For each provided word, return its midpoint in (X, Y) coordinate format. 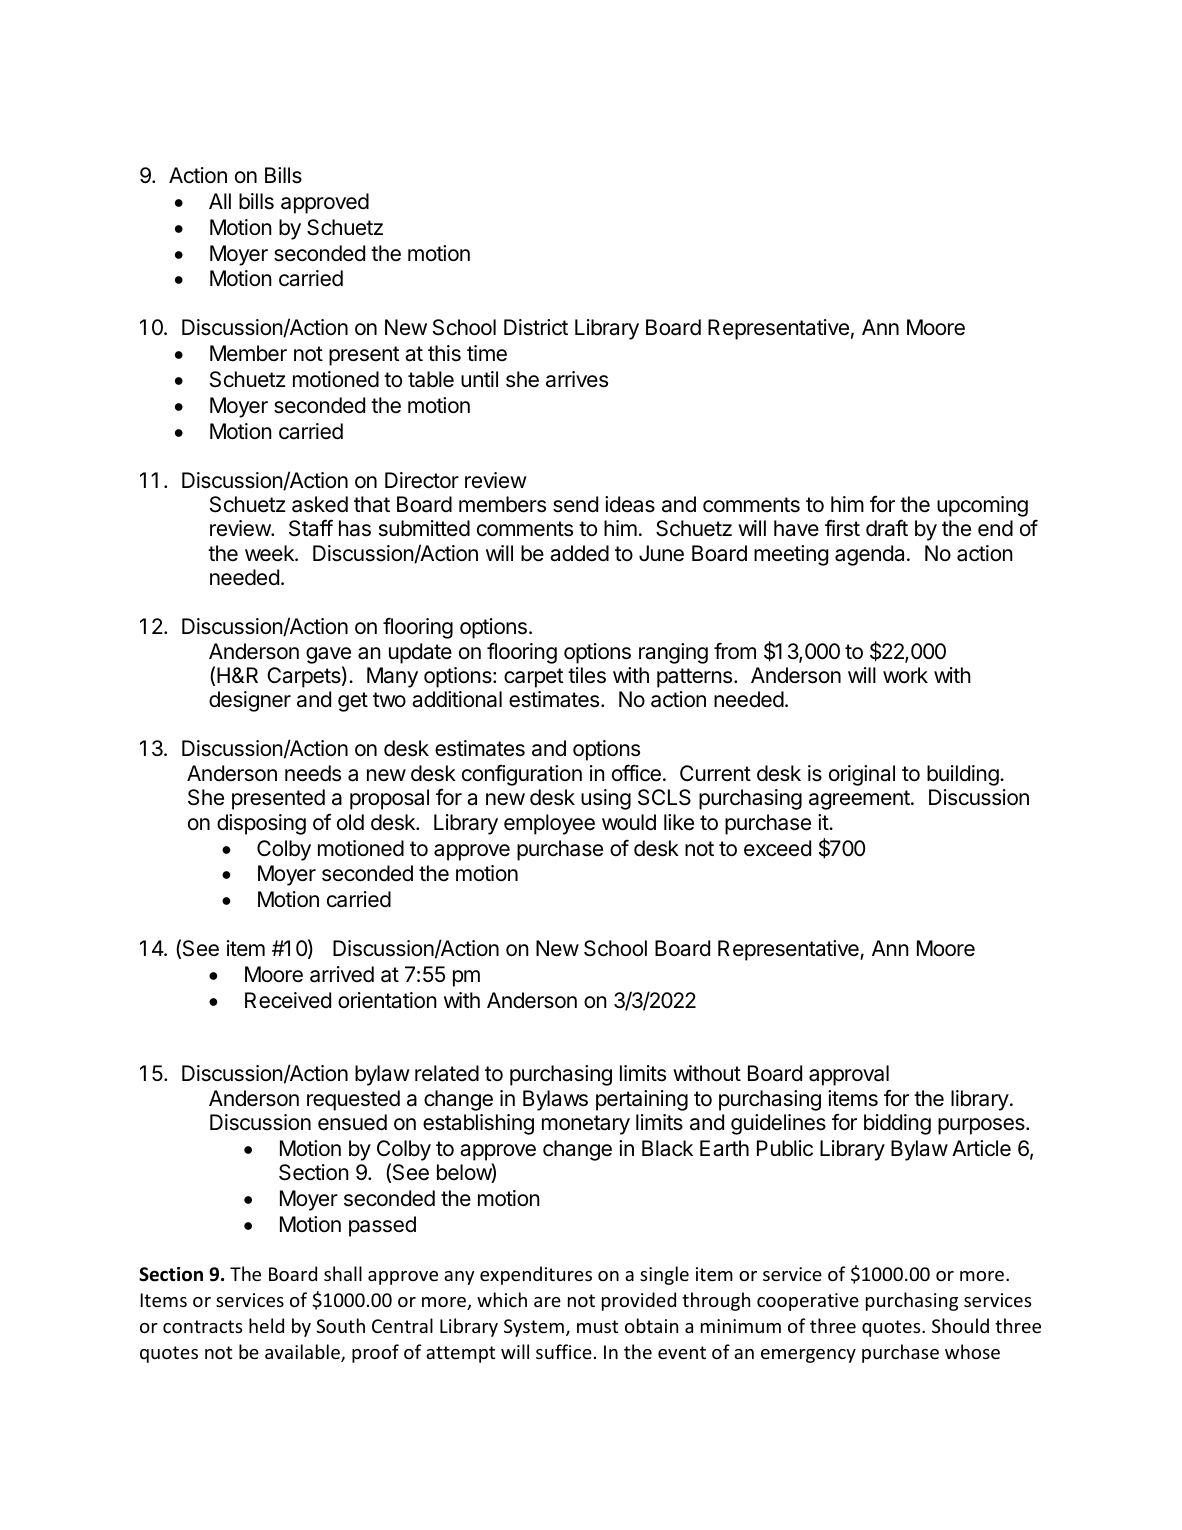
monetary (586, 1125)
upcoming (982, 506)
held (266, 1325)
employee (549, 824)
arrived (342, 974)
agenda (871, 555)
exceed (777, 848)
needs (313, 773)
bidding (897, 1124)
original (862, 775)
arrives (577, 379)
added (579, 553)
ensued (352, 1122)
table (431, 379)
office (636, 773)
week (270, 553)
